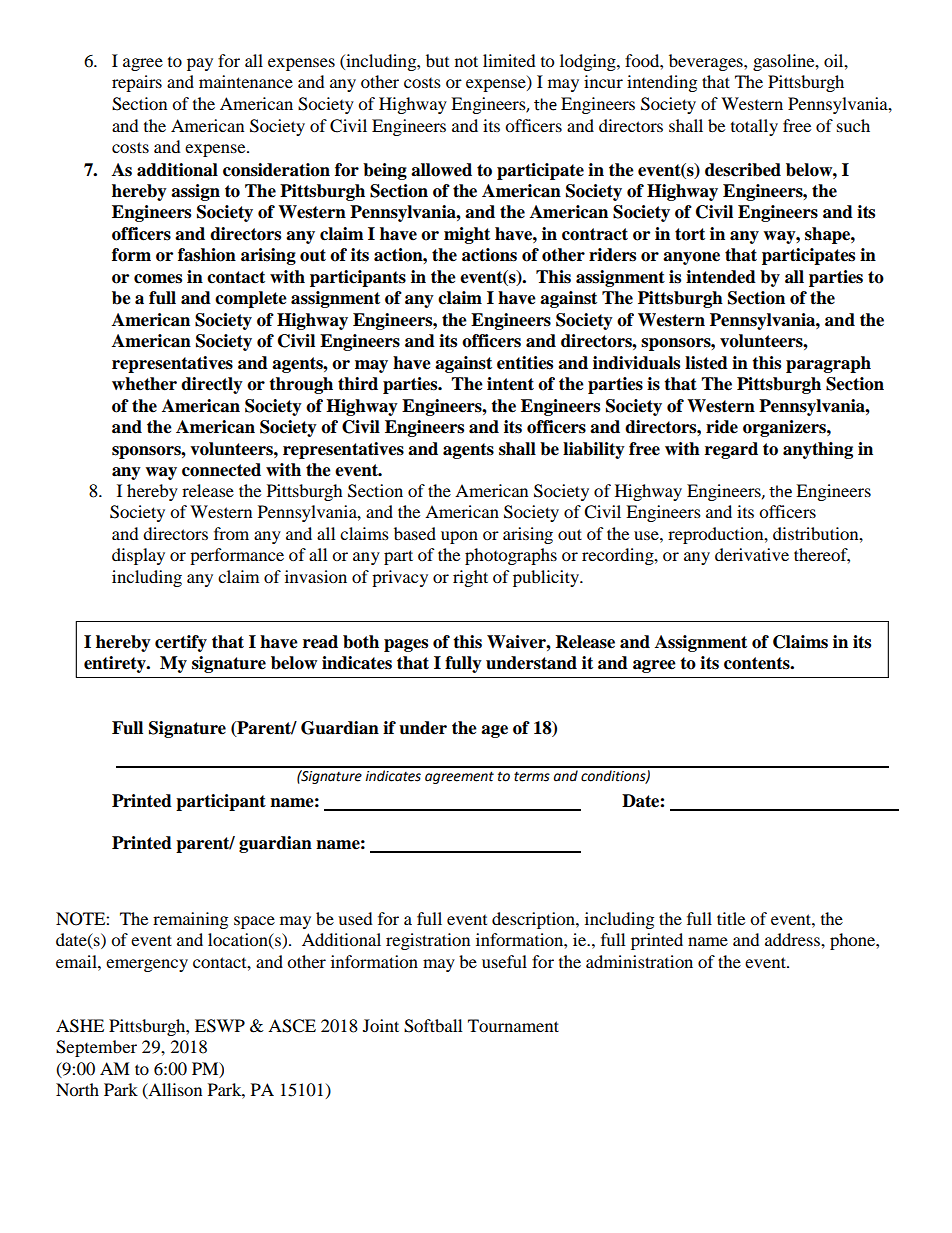 This screenshot has width=952, height=1233. What do you see at coordinates (754, 127) in the screenshot?
I see `totally` at bounding box center [754, 127].
